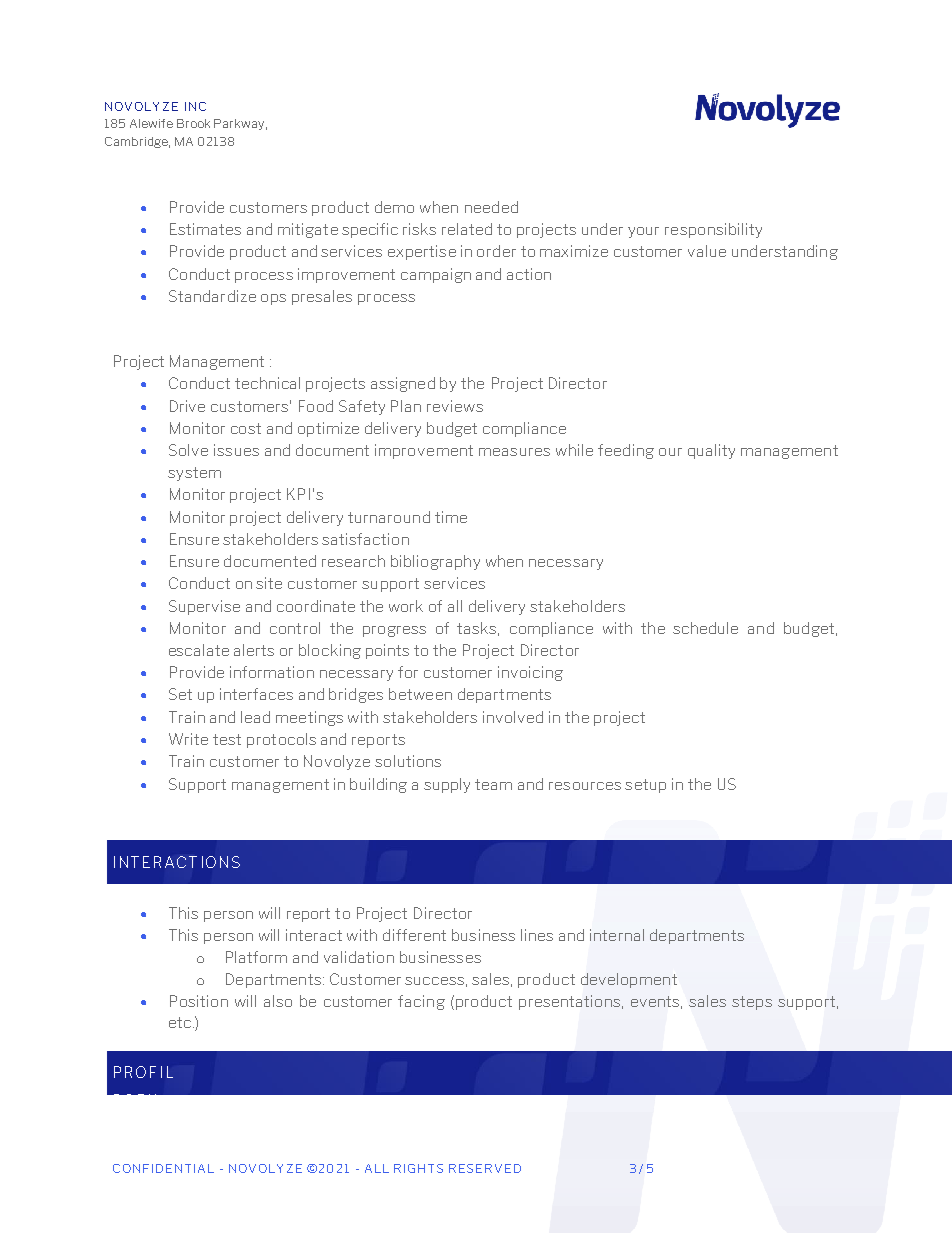 The height and width of the document is (1233, 952). I want to click on schedule, so click(705, 628).
